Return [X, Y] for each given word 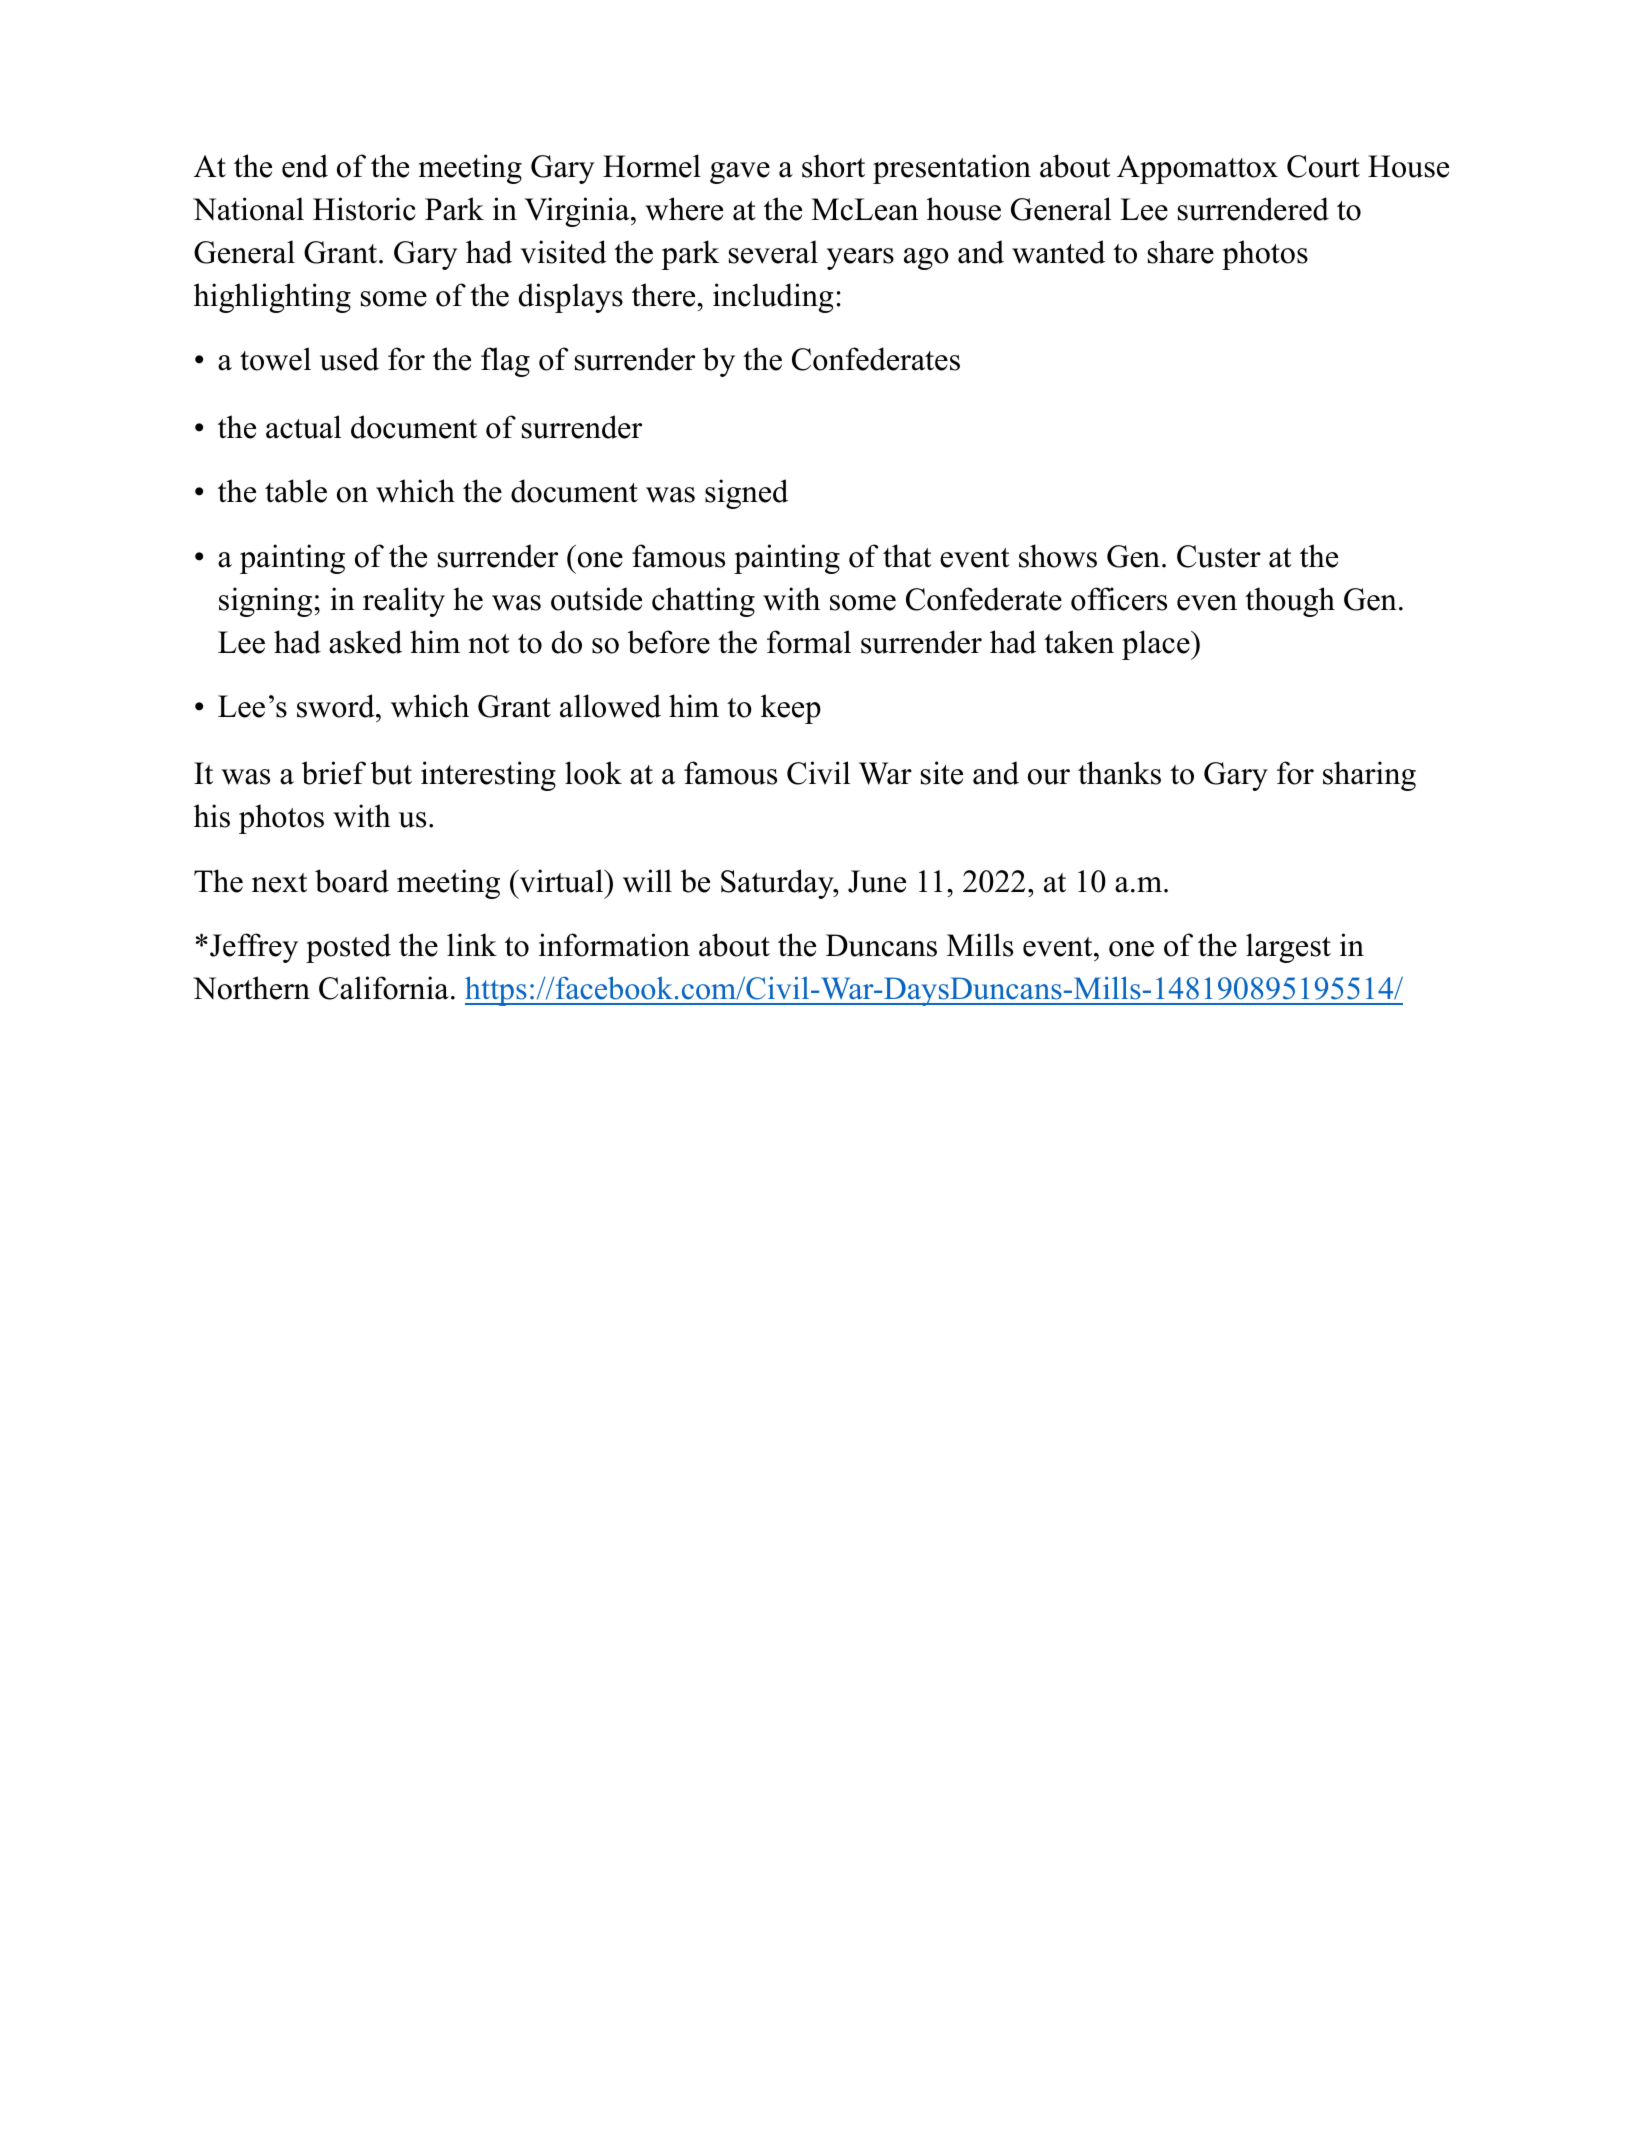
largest [1288, 948]
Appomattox [1197, 169]
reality [404, 602]
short [833, 166]
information [614, 945]
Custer [1219, 556]
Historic [364, 209]
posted [348, 948]
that [907, 556]
